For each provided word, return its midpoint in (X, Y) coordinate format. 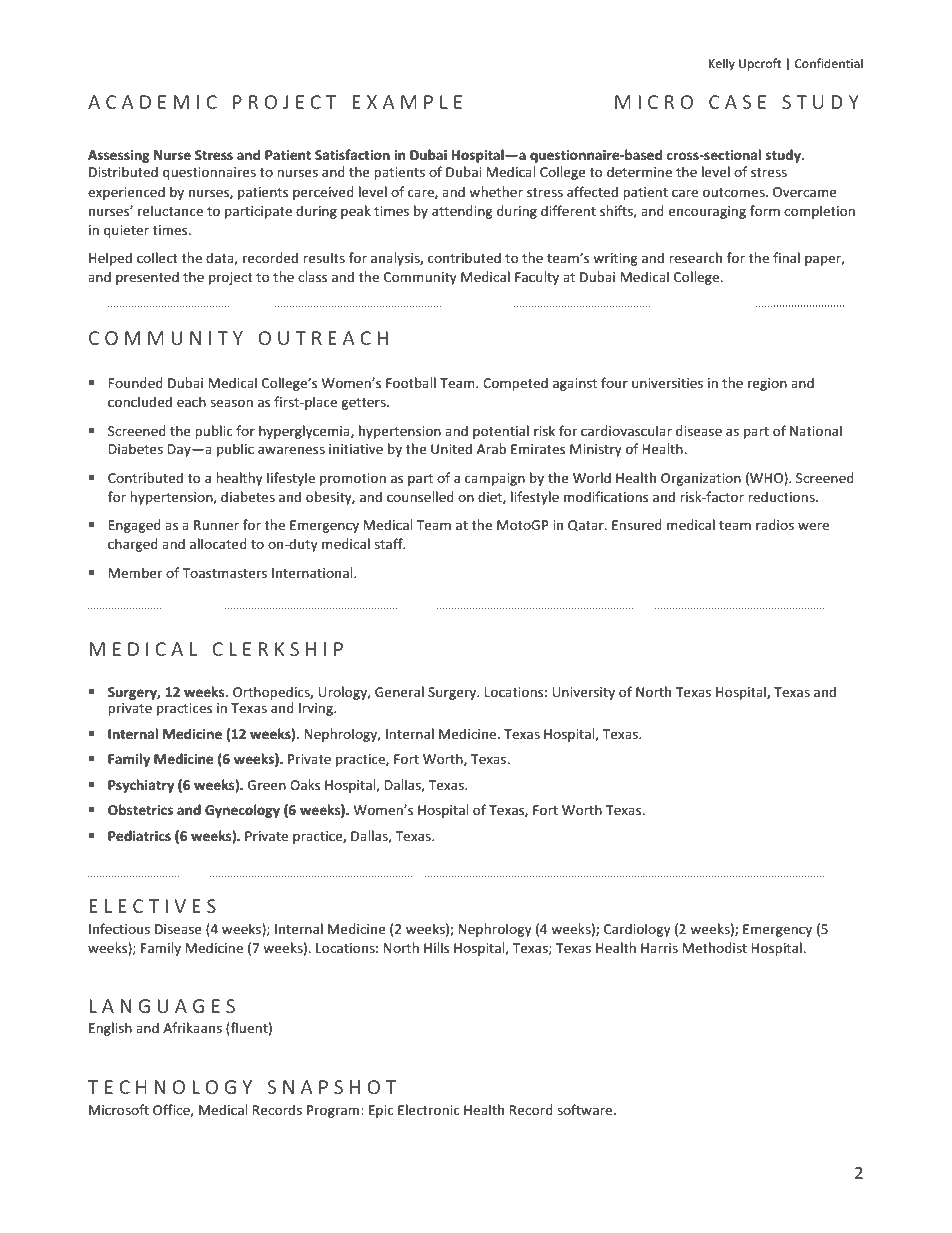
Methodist (715, 947)
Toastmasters (225, 573)
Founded (136, 382)
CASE (737, 102)
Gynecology (242, 811)
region (767, 384)
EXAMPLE (407, 102)
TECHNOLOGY (170, 1087)
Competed (515, 384)
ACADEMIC (152, 102)
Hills (436, 947)
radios (775, 524)
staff (389, 543)
